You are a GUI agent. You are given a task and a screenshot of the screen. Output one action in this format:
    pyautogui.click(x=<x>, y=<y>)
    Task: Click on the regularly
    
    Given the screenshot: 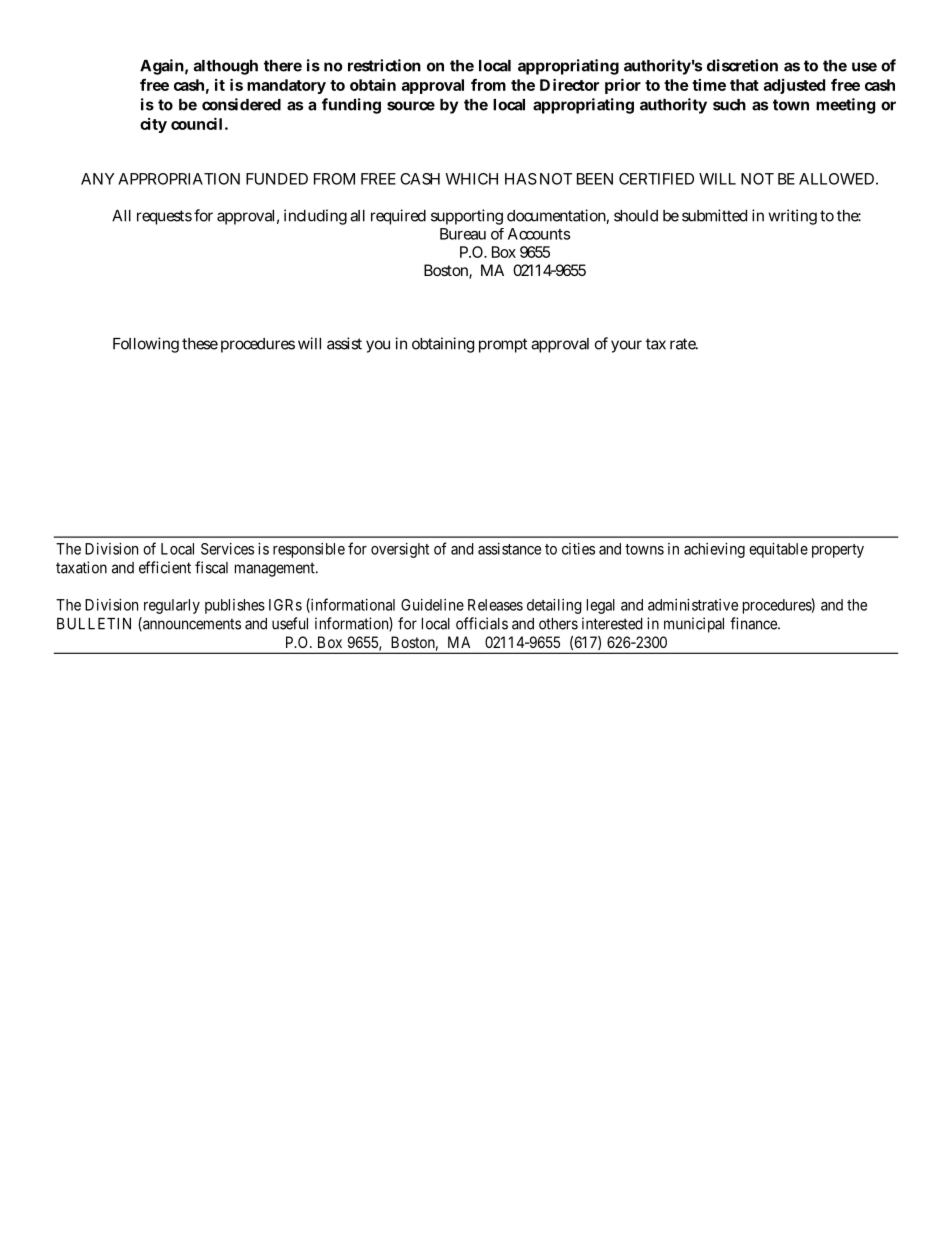 What is the action you would take?
    pyautogui.click(x=172, y=606)
